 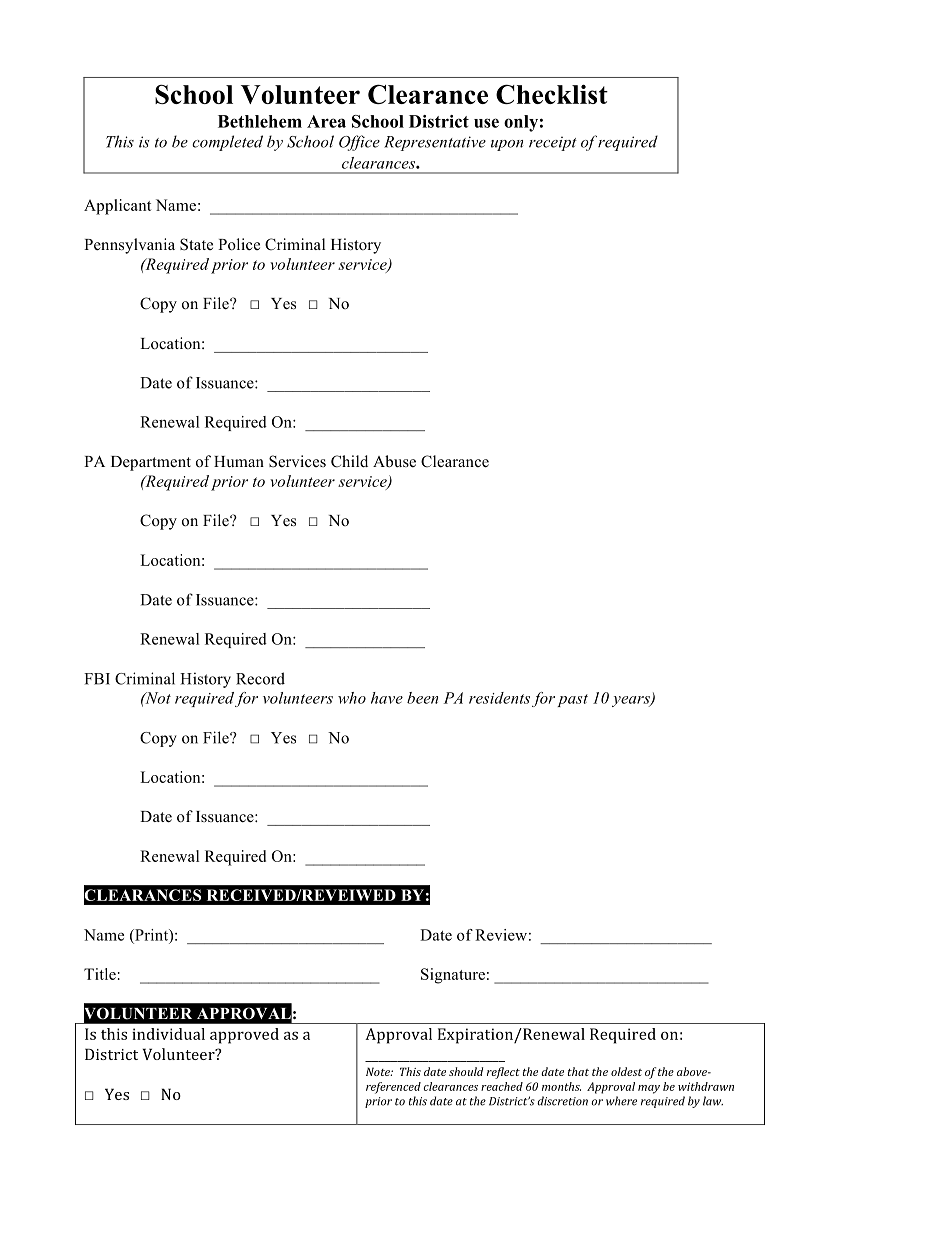 I want to click on Child, so click(x=349, y=461).
